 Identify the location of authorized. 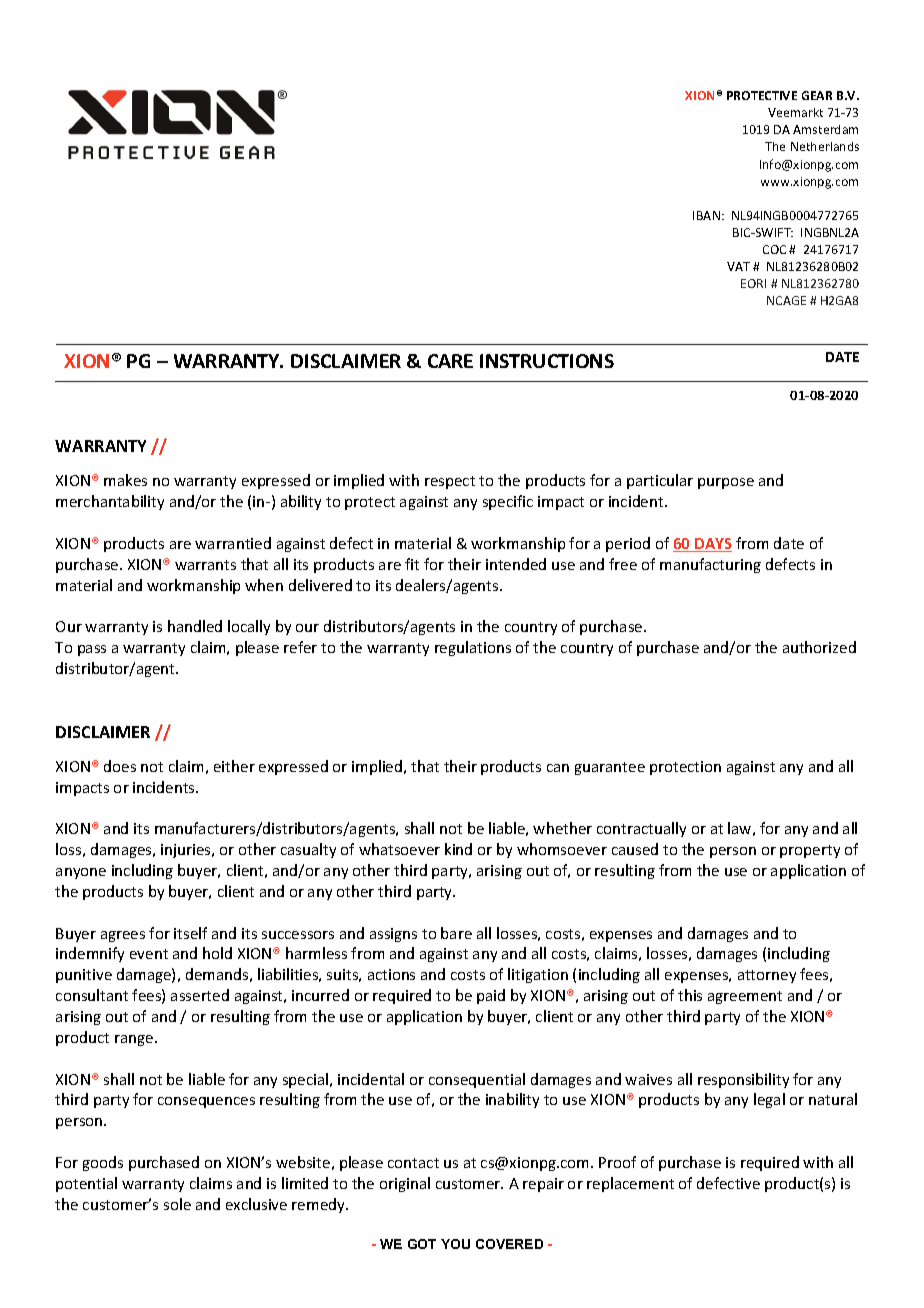
(819, 647).
